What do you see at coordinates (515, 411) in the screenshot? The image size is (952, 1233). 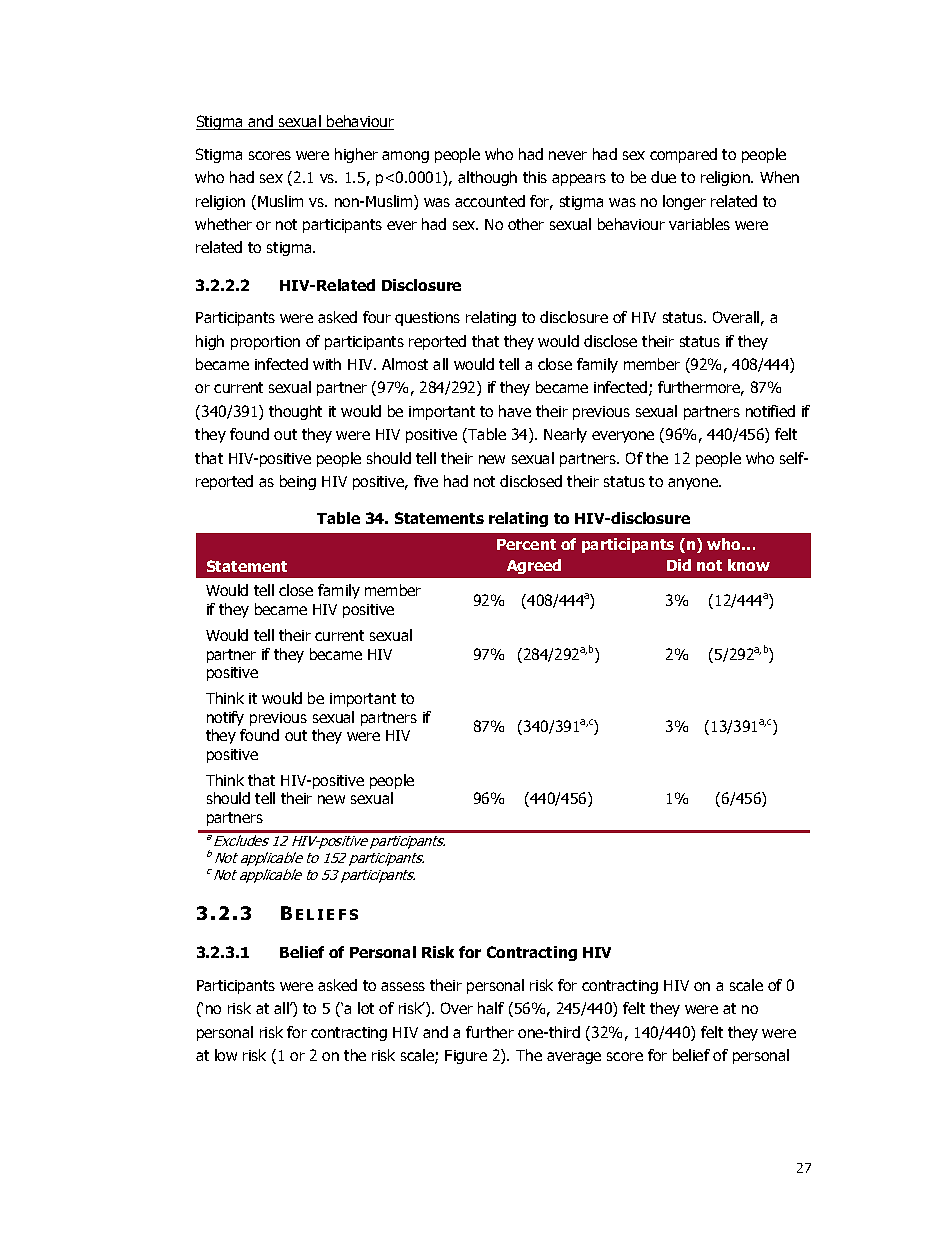 I see `have` at bounding box center [515, 411].
